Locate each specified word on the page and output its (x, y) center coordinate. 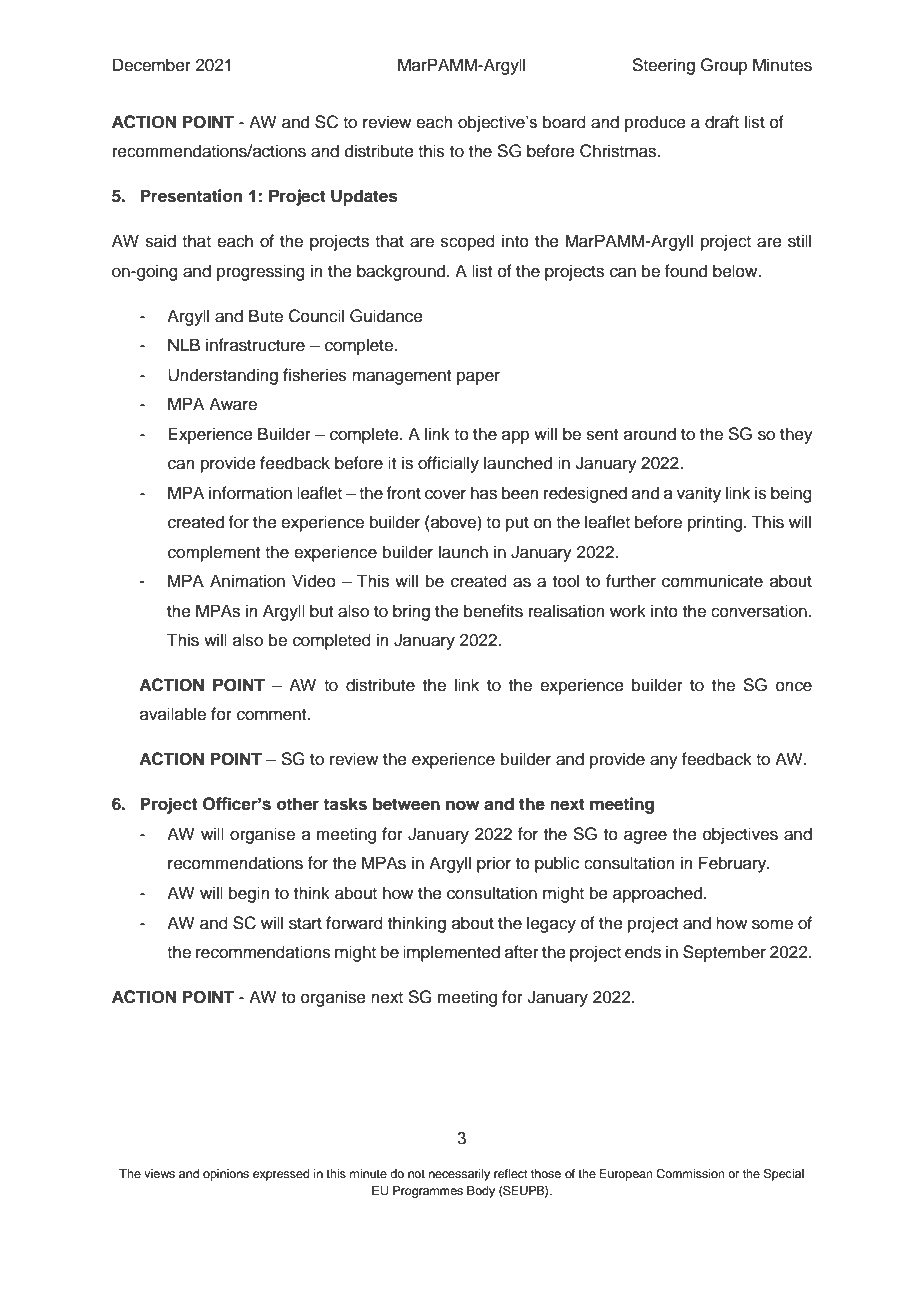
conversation (759, 611)
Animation (247, 581)
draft (722, 122)
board (564, 122)
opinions (226, 1175)
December (152, 65)
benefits (493, 611)
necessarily (459, 1175)
